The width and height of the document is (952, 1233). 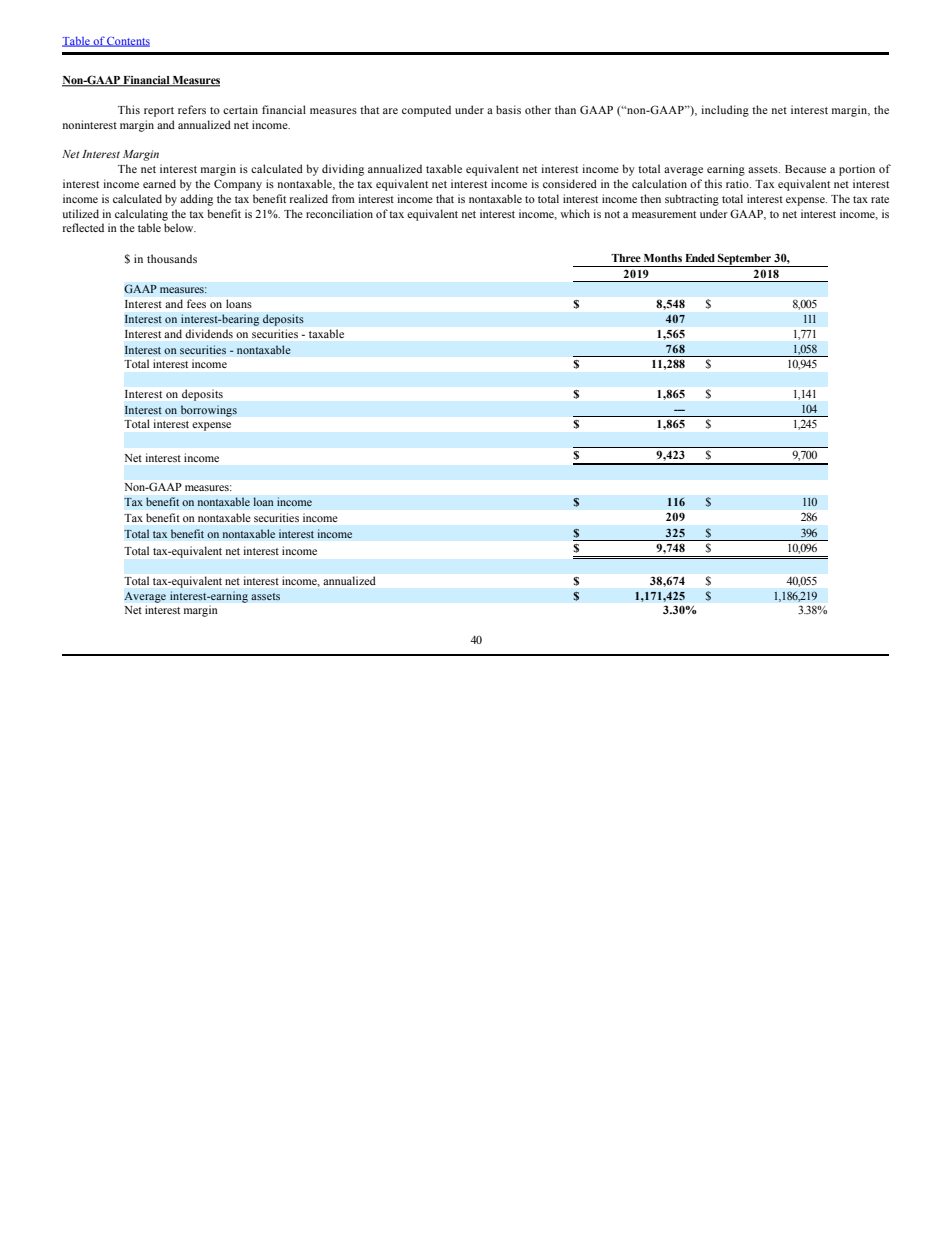 I want to click on Ended, so click(x=700, y=258).
